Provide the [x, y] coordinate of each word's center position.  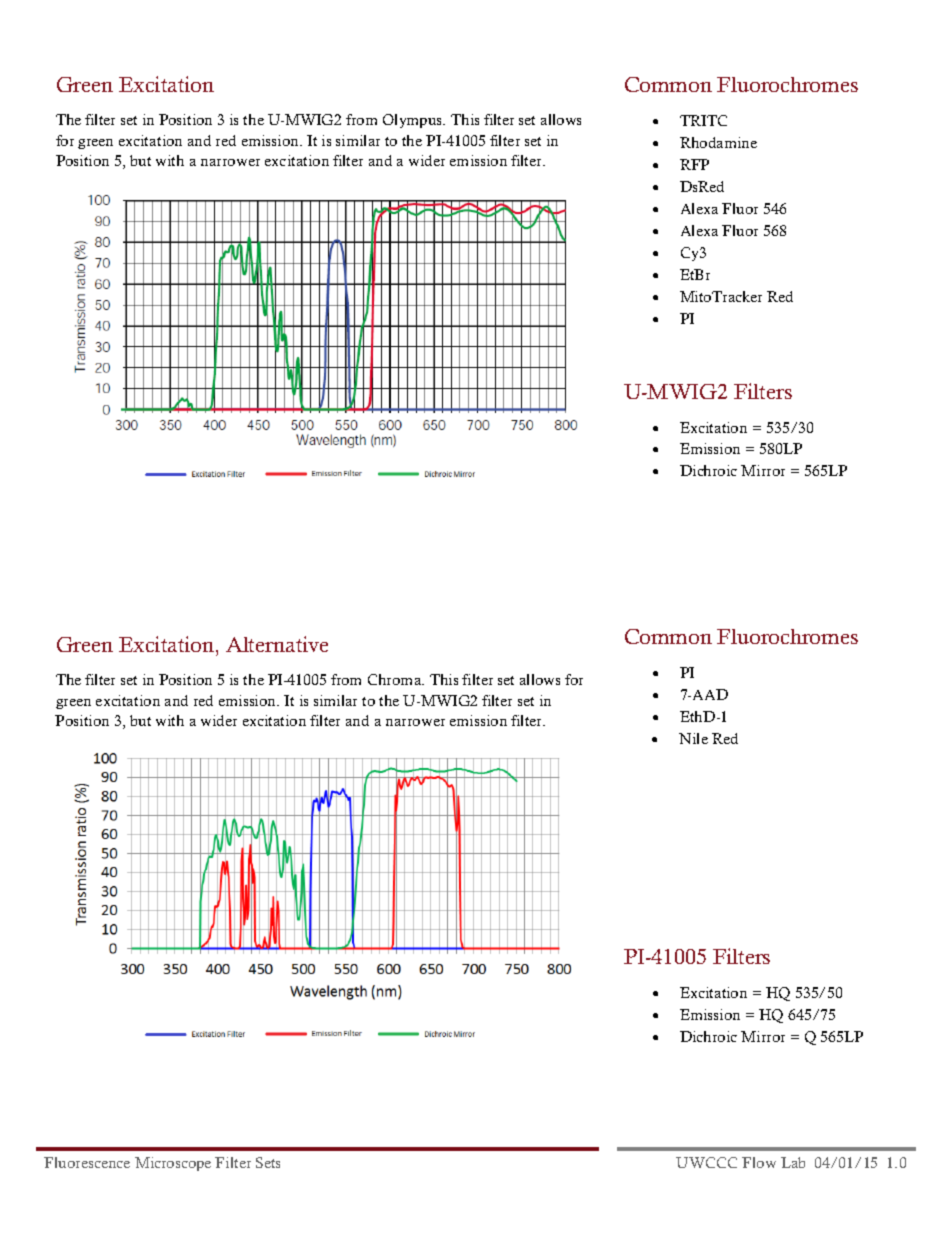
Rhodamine [718, 142]
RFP [694, 164]
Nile [693, 738]
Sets [268, 1162]
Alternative [277, 644]
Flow [759, 1162]
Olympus [414, 121]
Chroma [396, 679]
